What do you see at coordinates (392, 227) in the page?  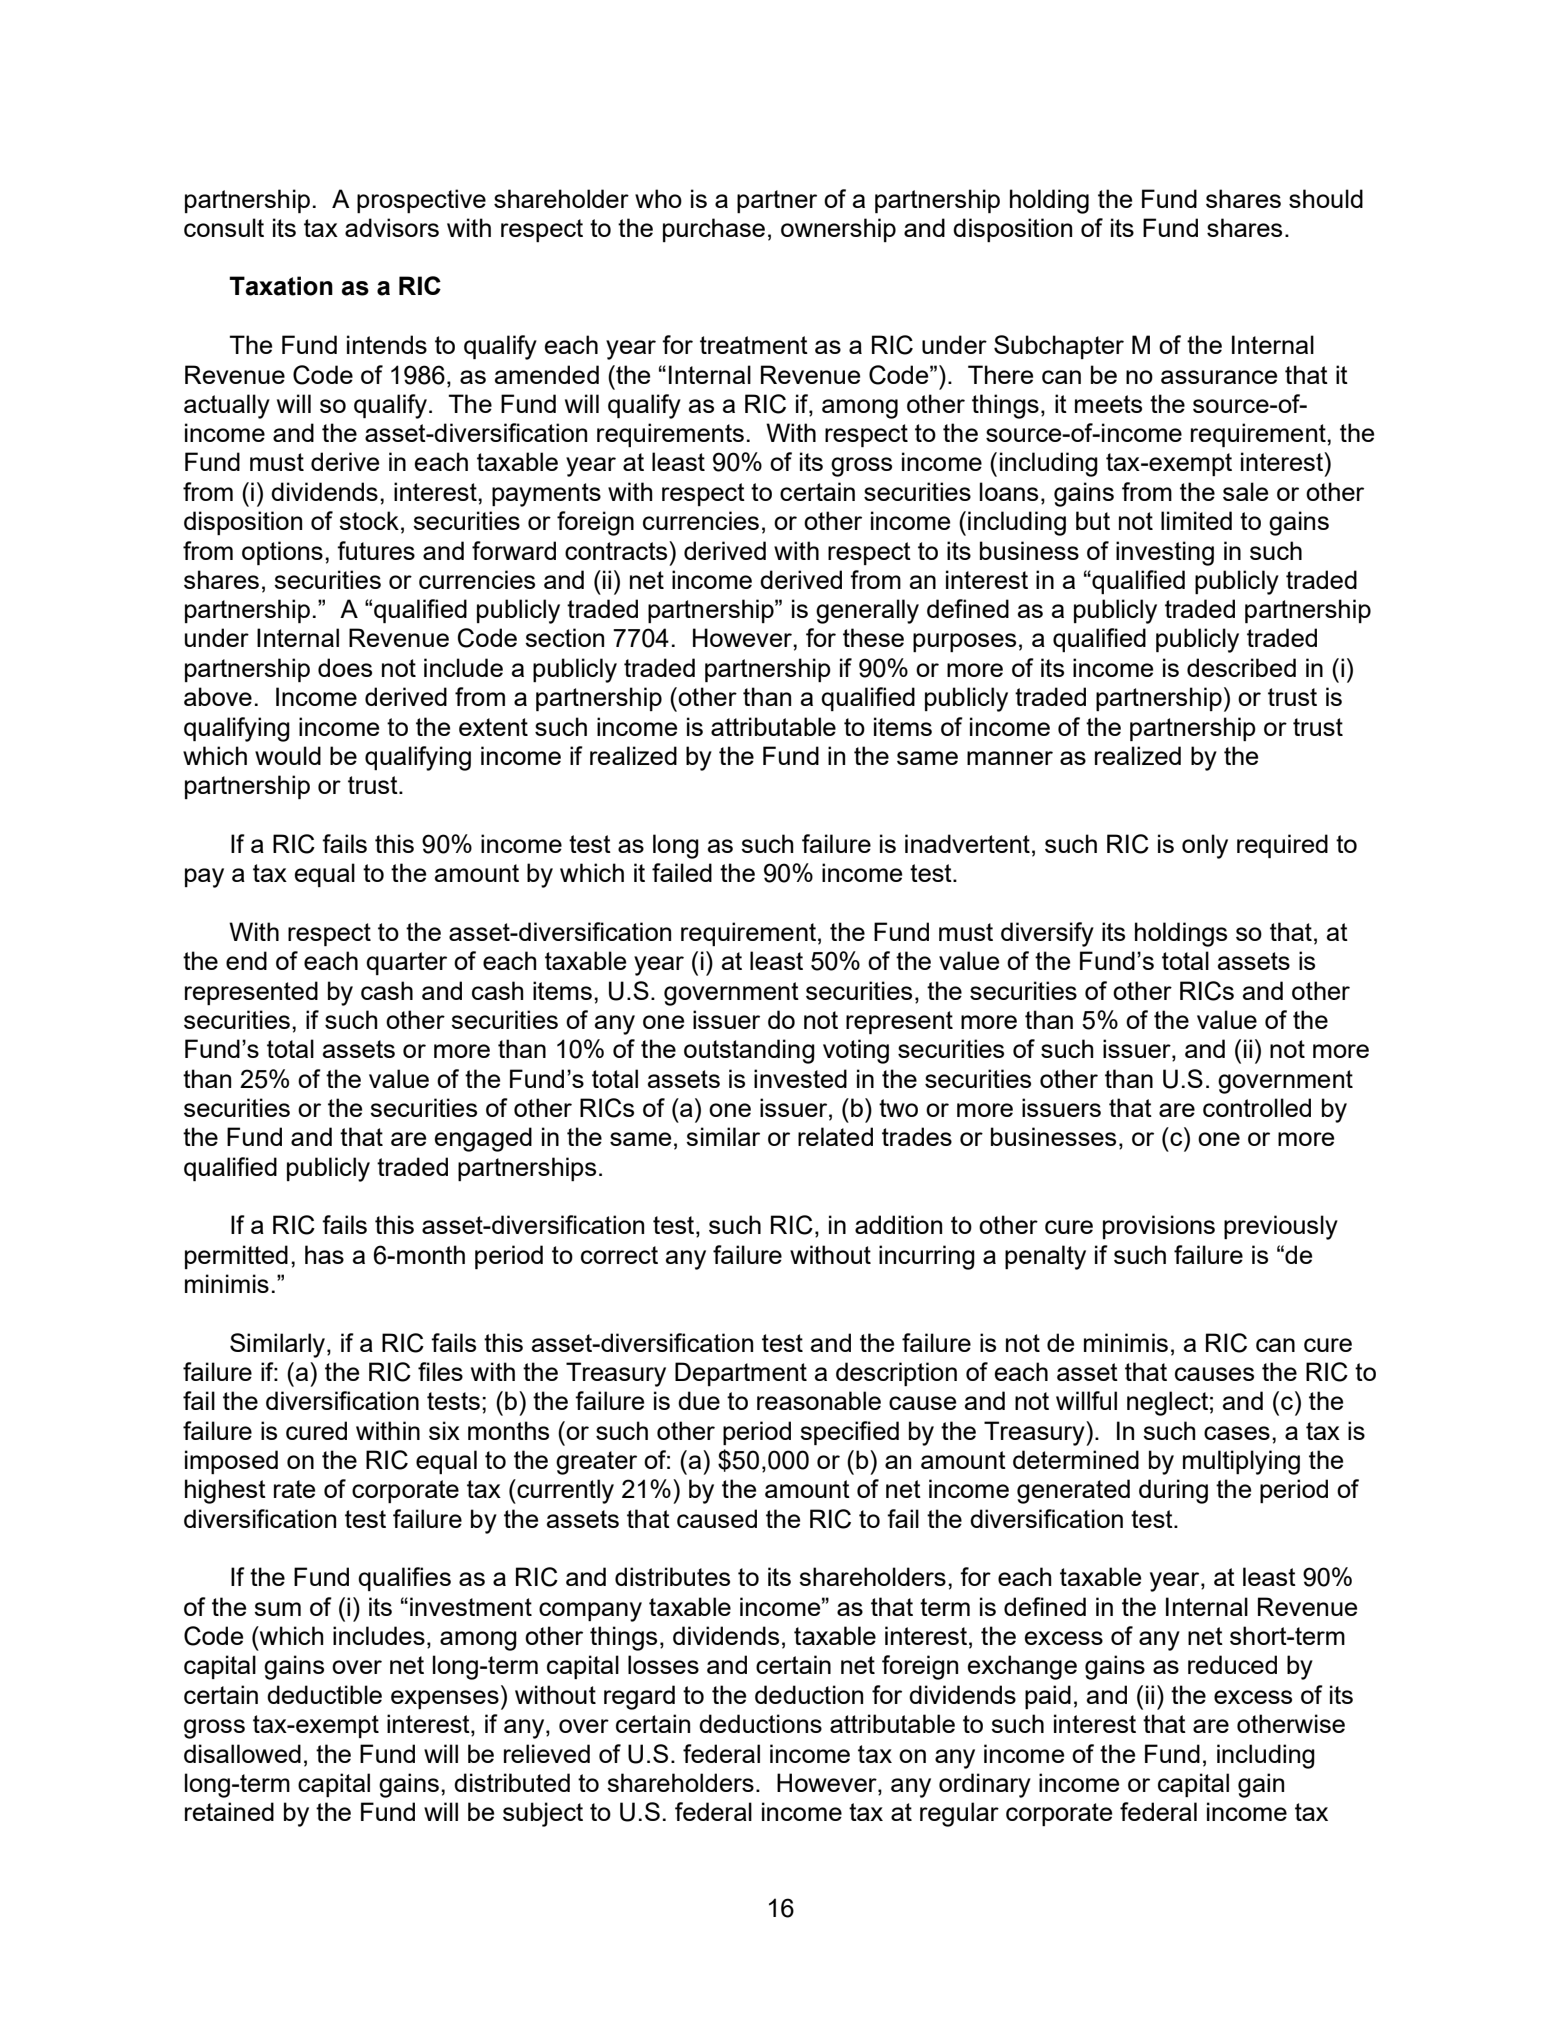 I see `advisors` at bounding box center [392, 227].
